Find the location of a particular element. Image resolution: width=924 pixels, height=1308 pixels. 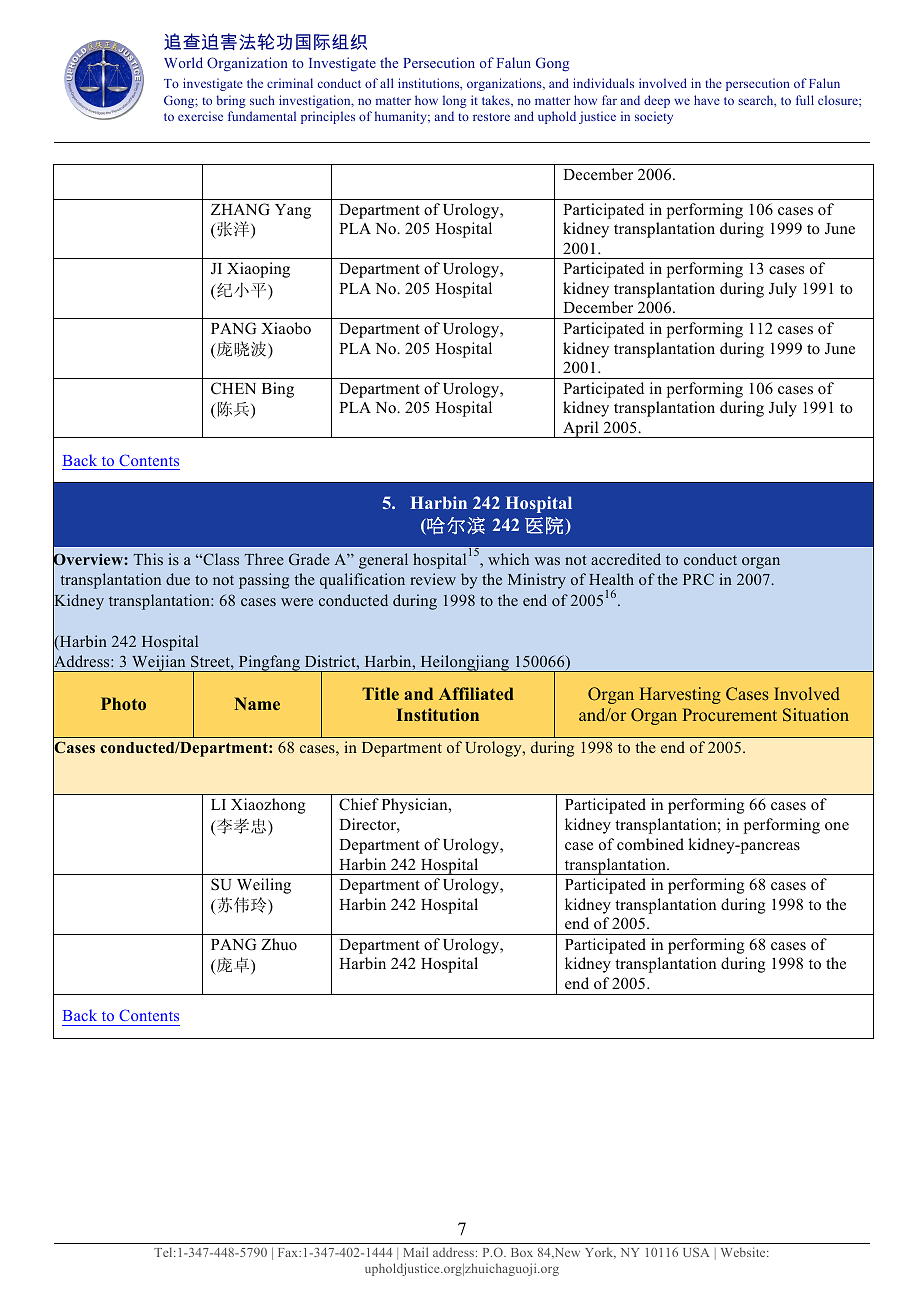

PRC is located at coordinates (698, 579).
